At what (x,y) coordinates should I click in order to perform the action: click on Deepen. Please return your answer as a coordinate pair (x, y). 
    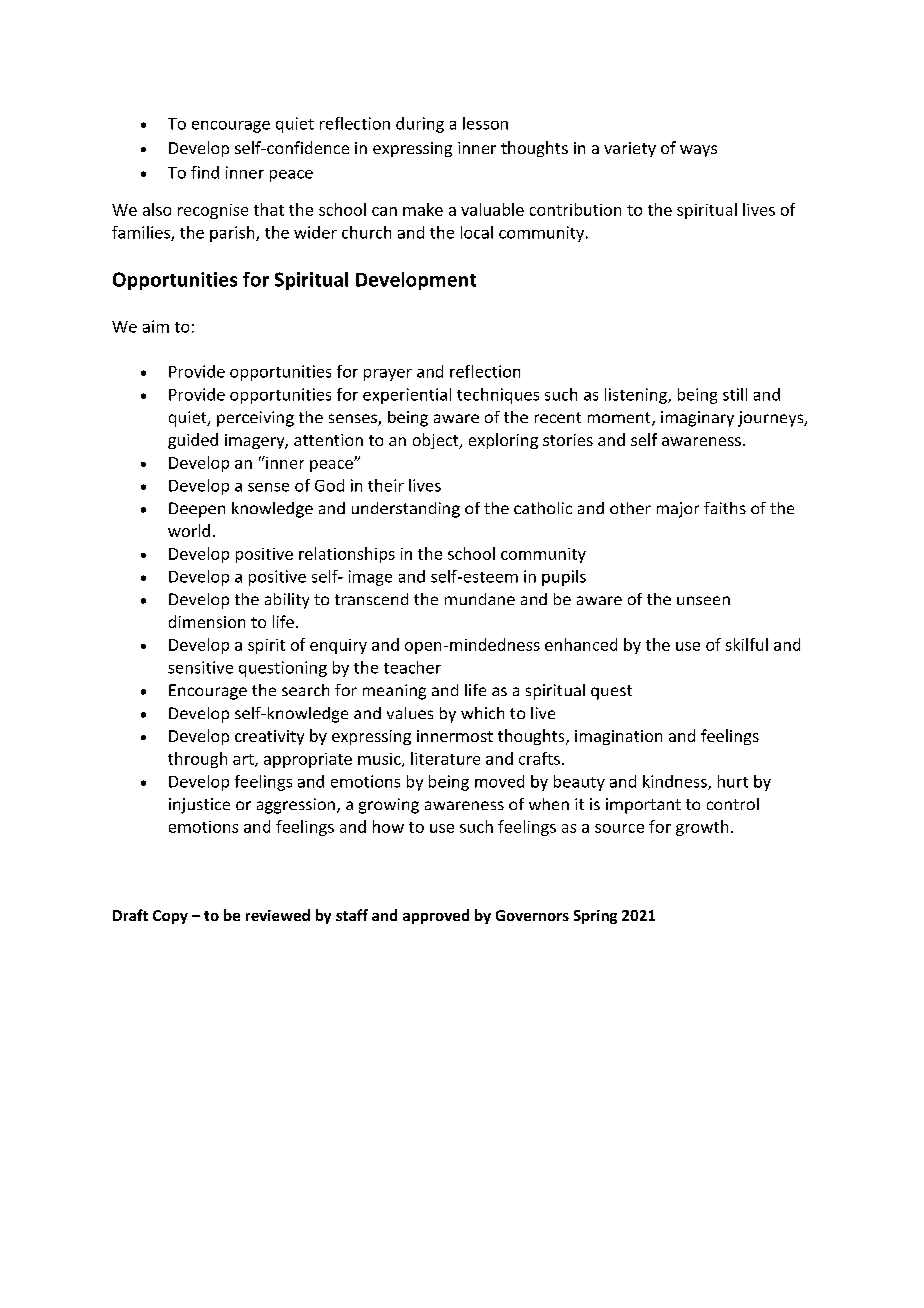
    Looking at the image, I should click on (197, 510).
